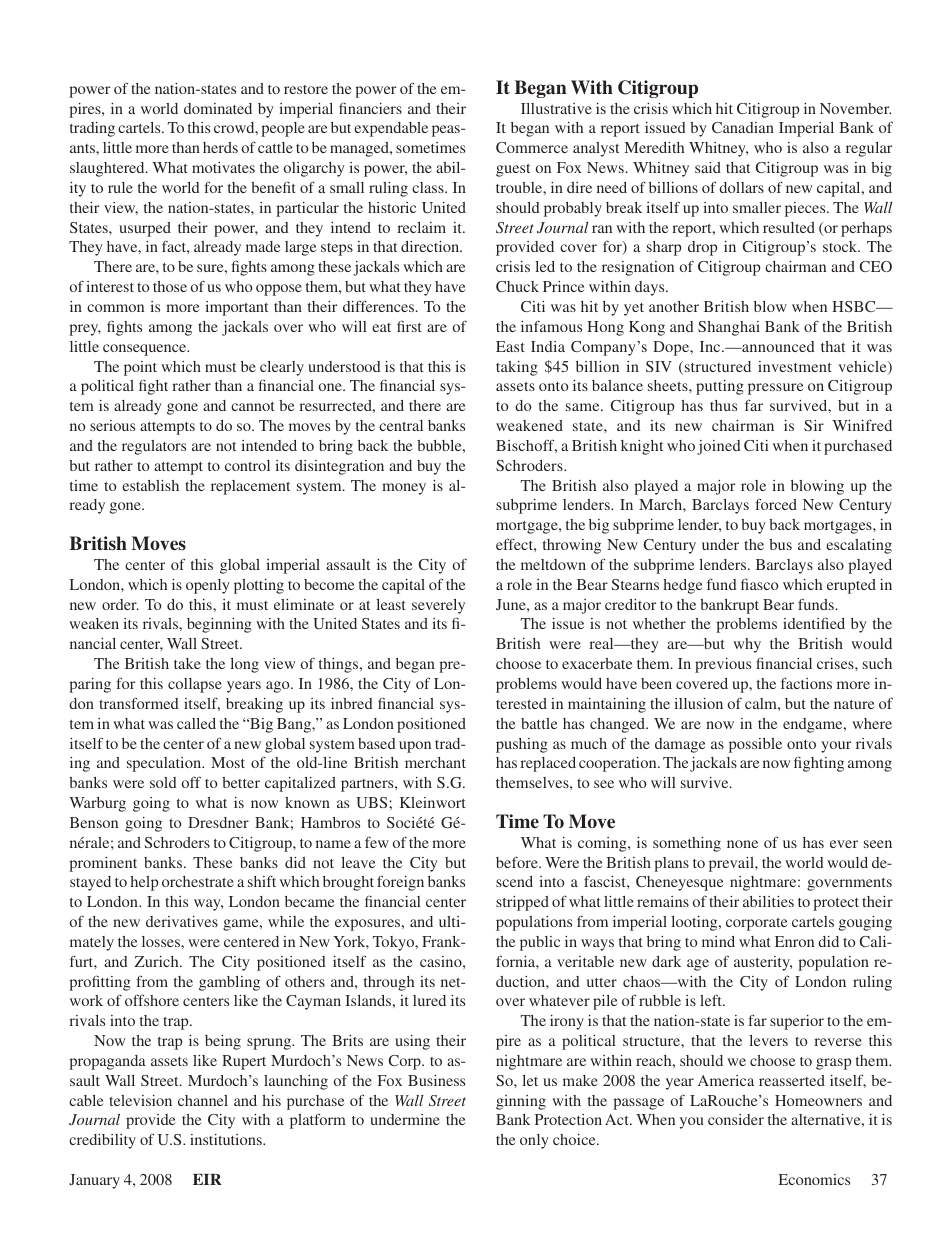 This document has width=952, height=1250. I want to click on Canadian, so click(743, 127).
